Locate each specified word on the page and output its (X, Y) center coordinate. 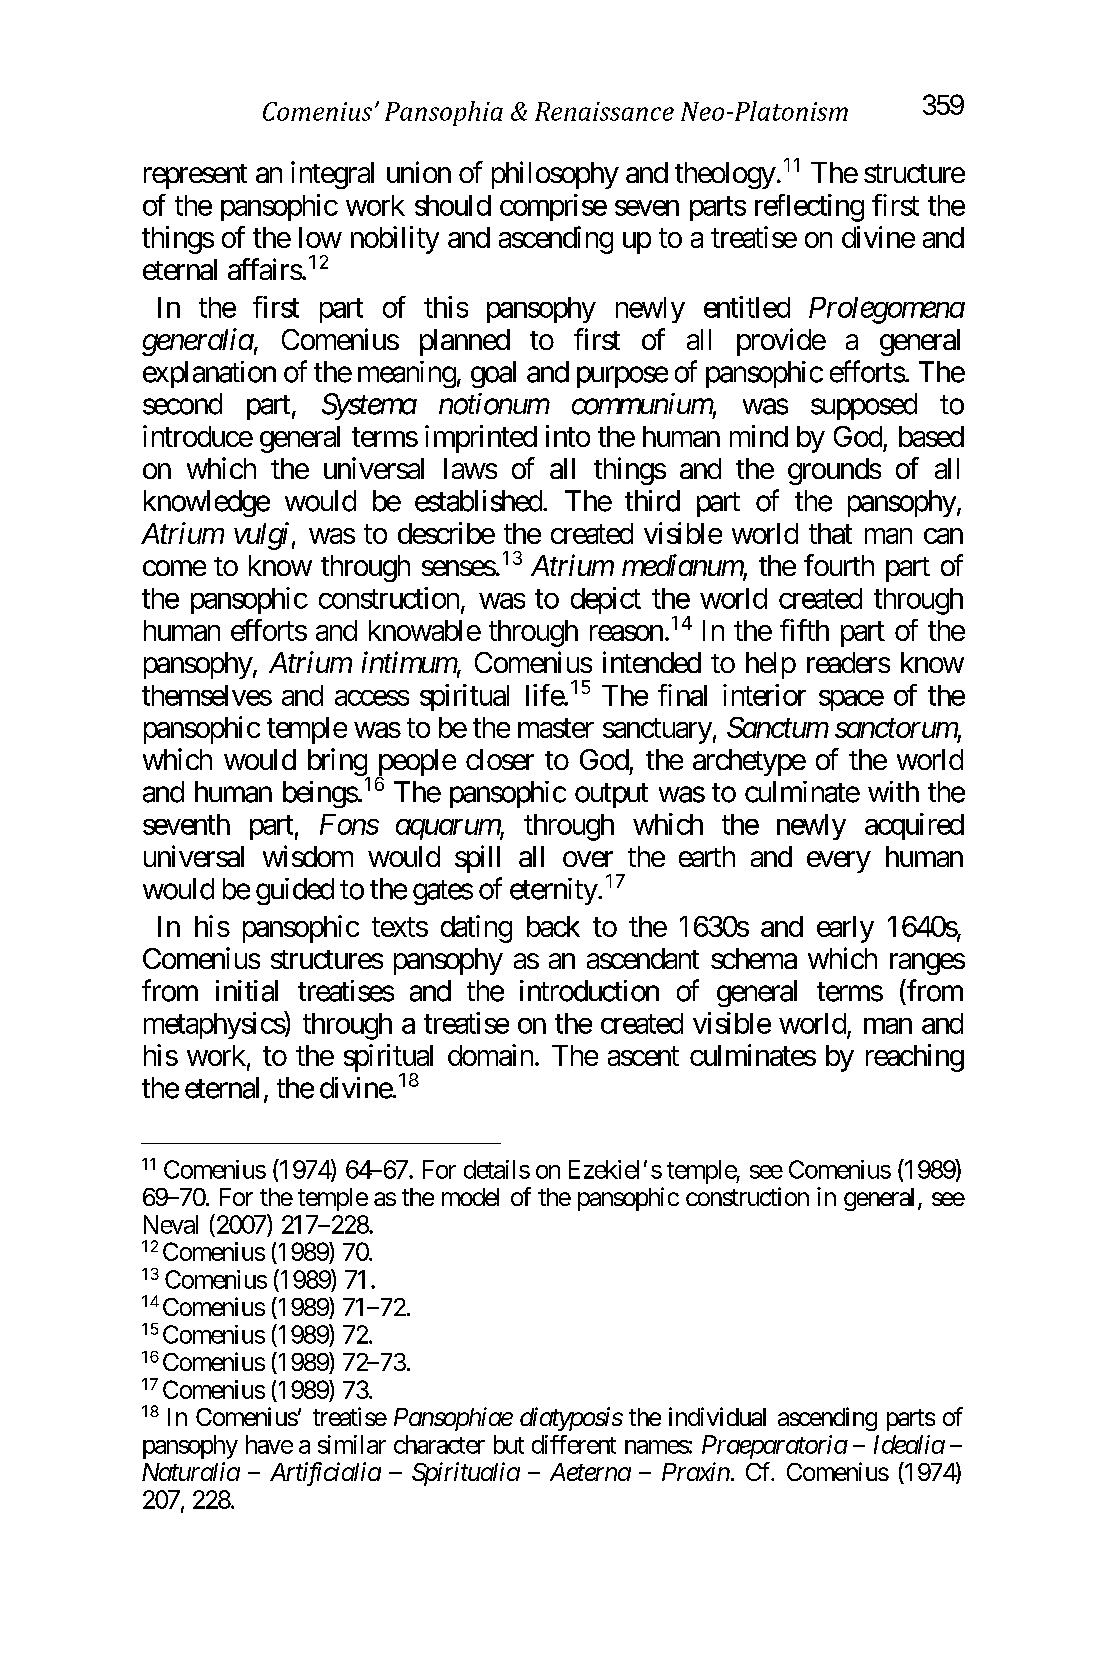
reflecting (809, 208)
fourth (839, 565)
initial (247, 991)
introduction (589, 991)
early (845, 929)
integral (332, 175)
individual (717, 1416)
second (182, 404)
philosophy (555, 175)
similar (352, 1444)
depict (606, 600)
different (574, 1444)
